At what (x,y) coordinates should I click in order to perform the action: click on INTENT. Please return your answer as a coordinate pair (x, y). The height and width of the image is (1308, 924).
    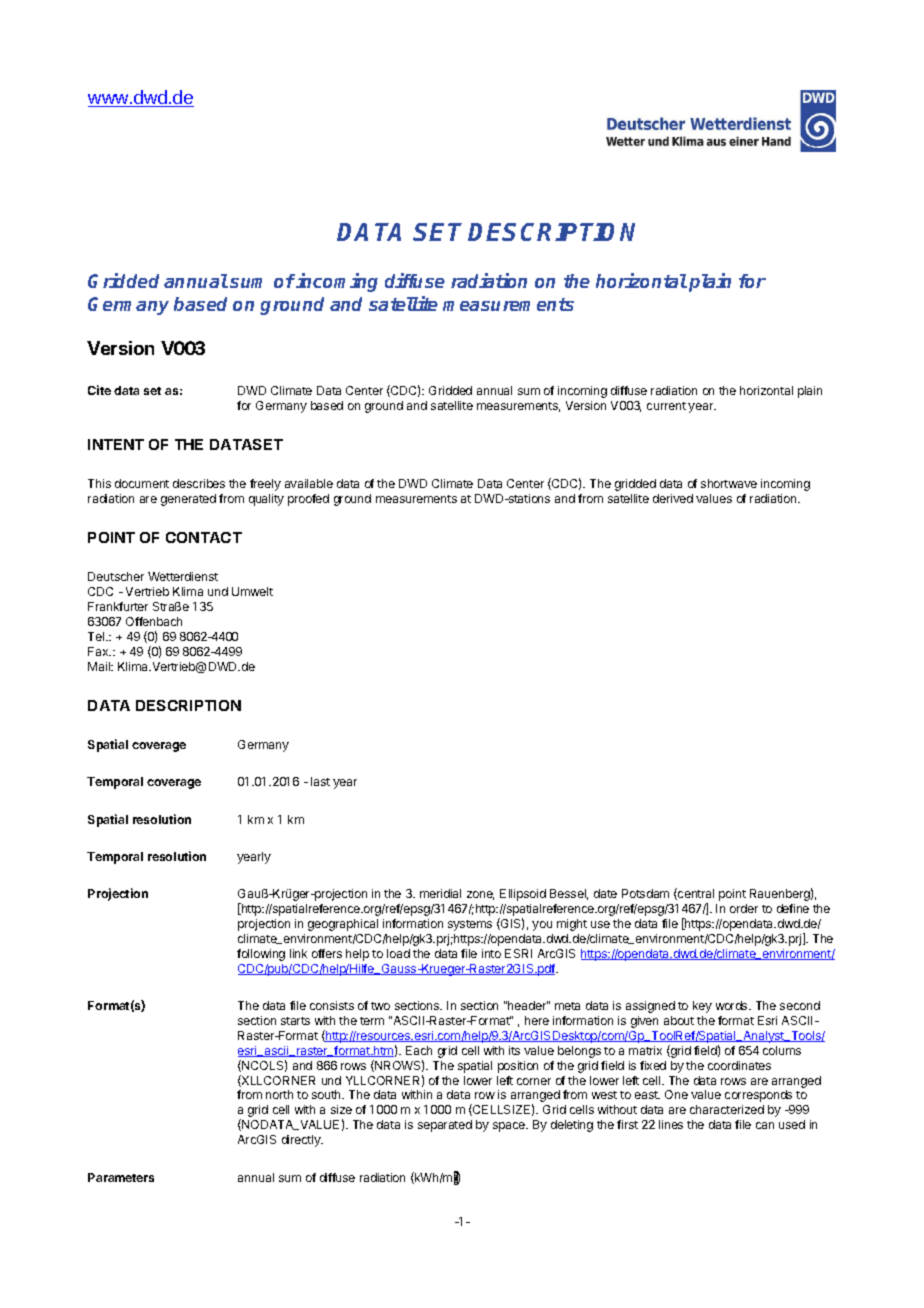
    Looking at the image, I should click on (116, 444).
